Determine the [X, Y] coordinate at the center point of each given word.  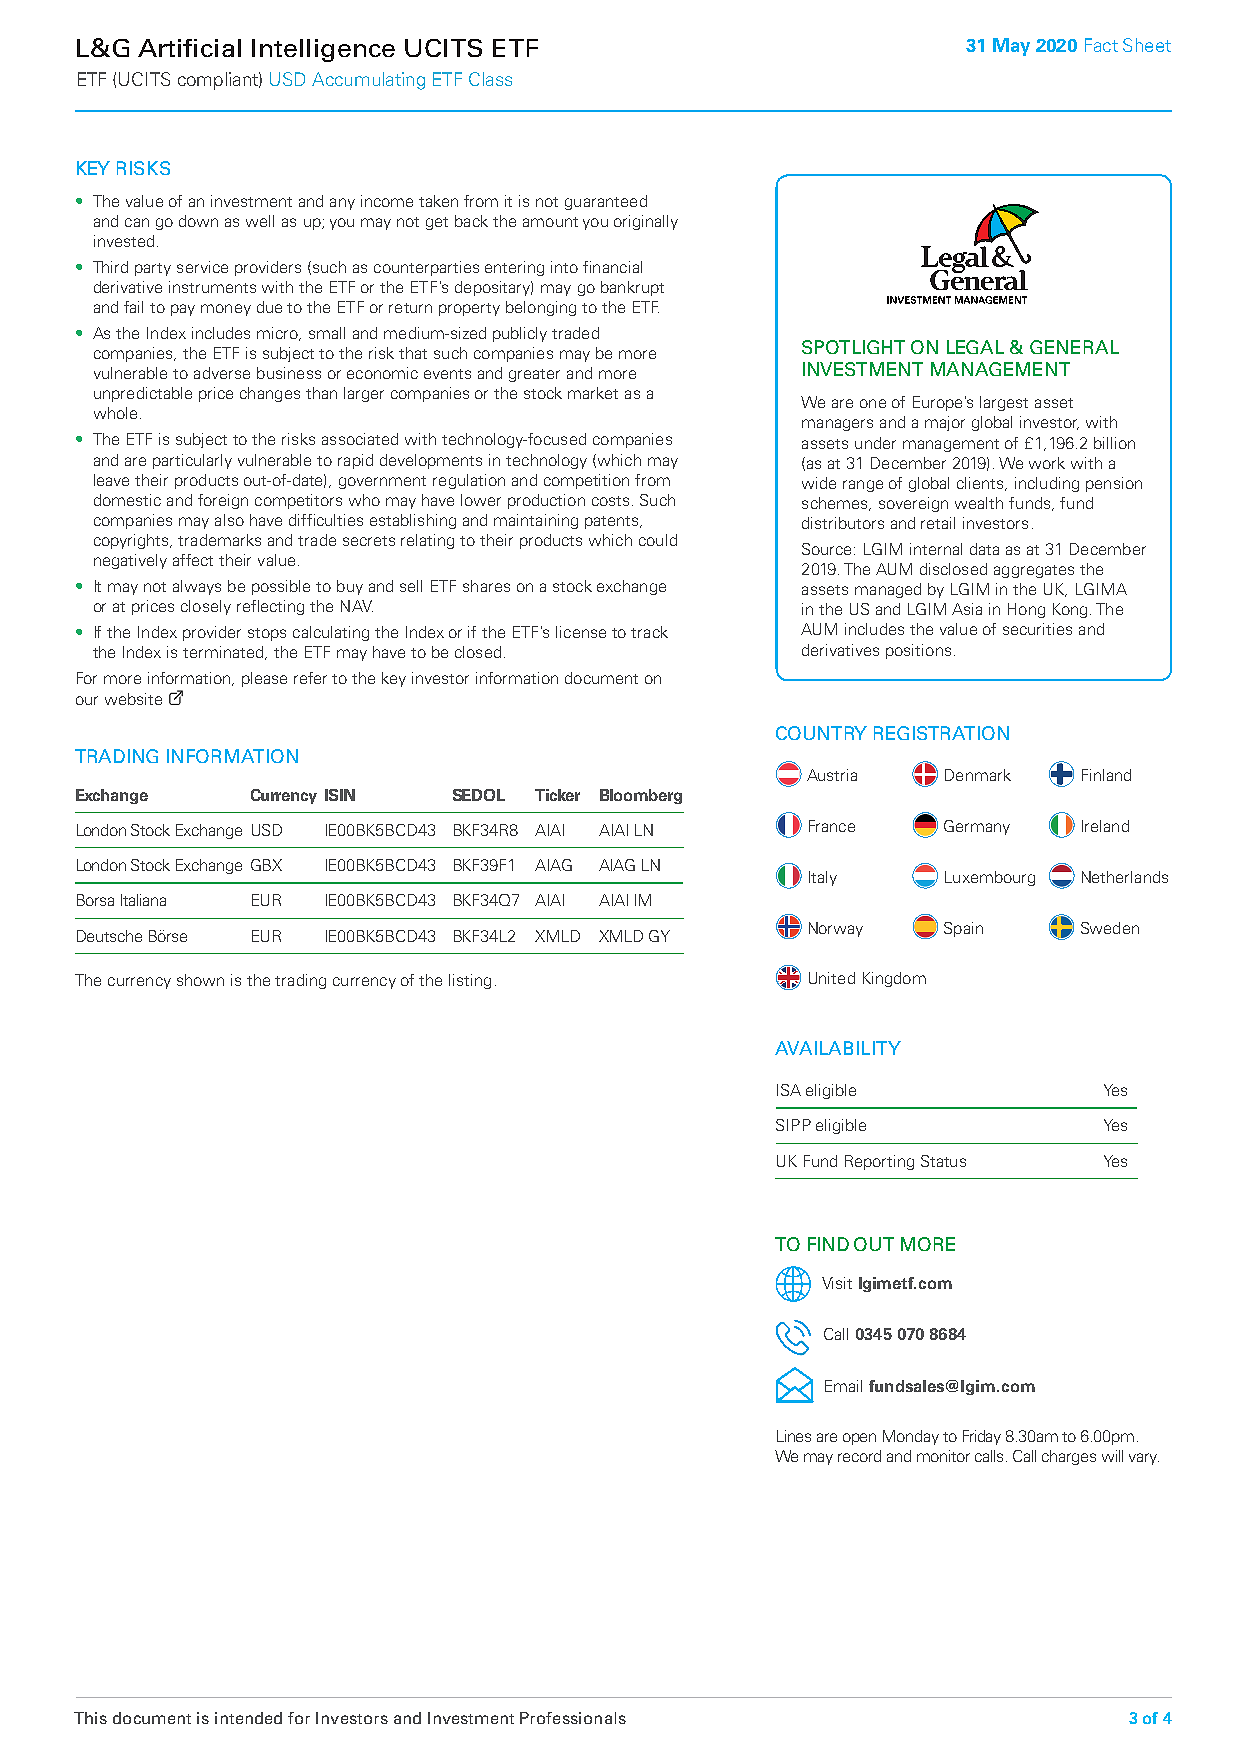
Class [490, 79]
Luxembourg [990, 878]
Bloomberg [641, 796]
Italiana [143, 900]
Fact [1101, 45]
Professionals [573, 1718]
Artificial [189, 48]
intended [248, 1718]
